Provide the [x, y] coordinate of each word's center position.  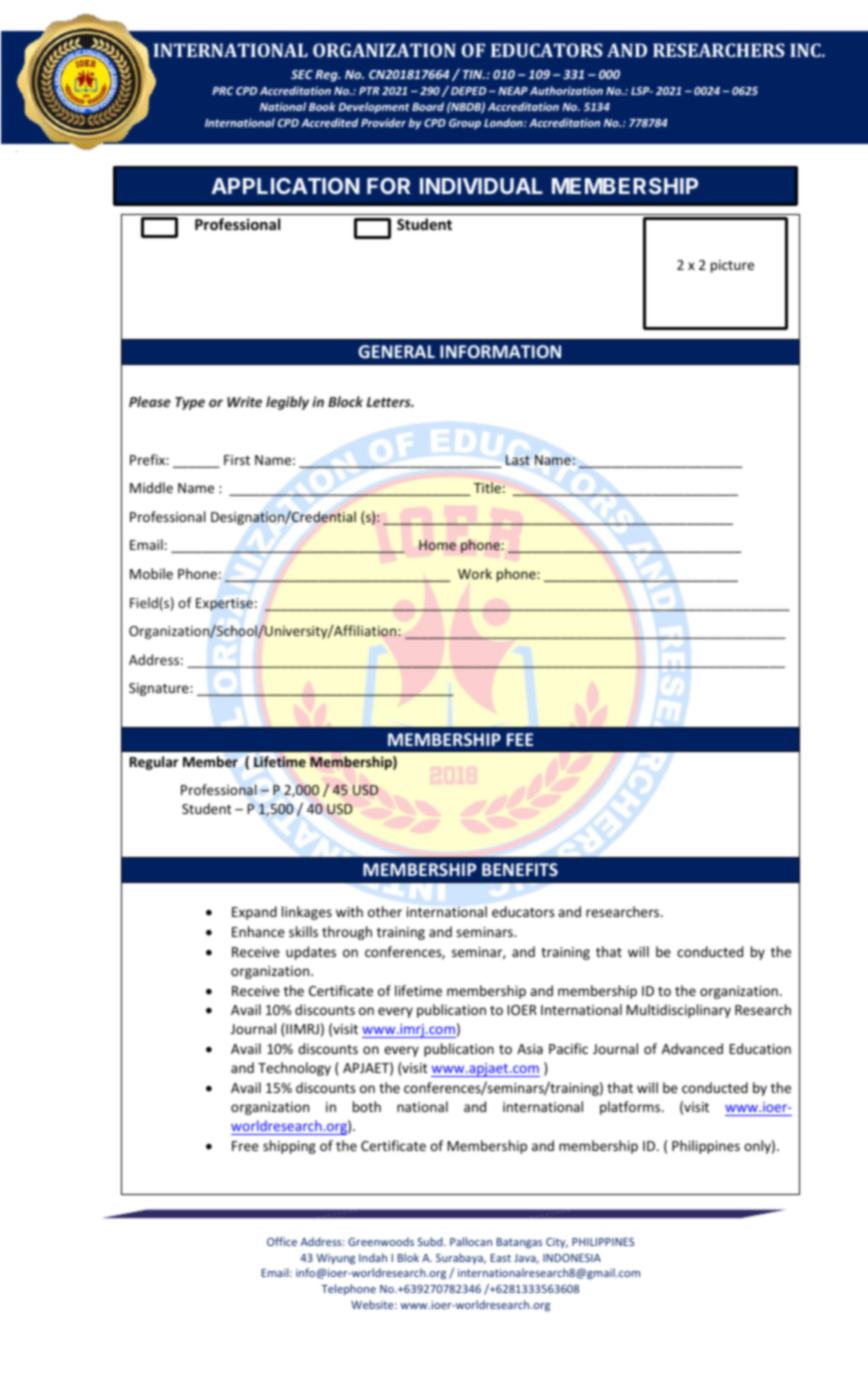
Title [487, 487]
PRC [222, 91]
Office [282, 1241]
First [237, 460]
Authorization [566, 90]
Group [465, 124]
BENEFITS [520, 869]
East [501, 1258]
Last [518, 460]
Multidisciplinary [679, 1011]
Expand [254, 913]
